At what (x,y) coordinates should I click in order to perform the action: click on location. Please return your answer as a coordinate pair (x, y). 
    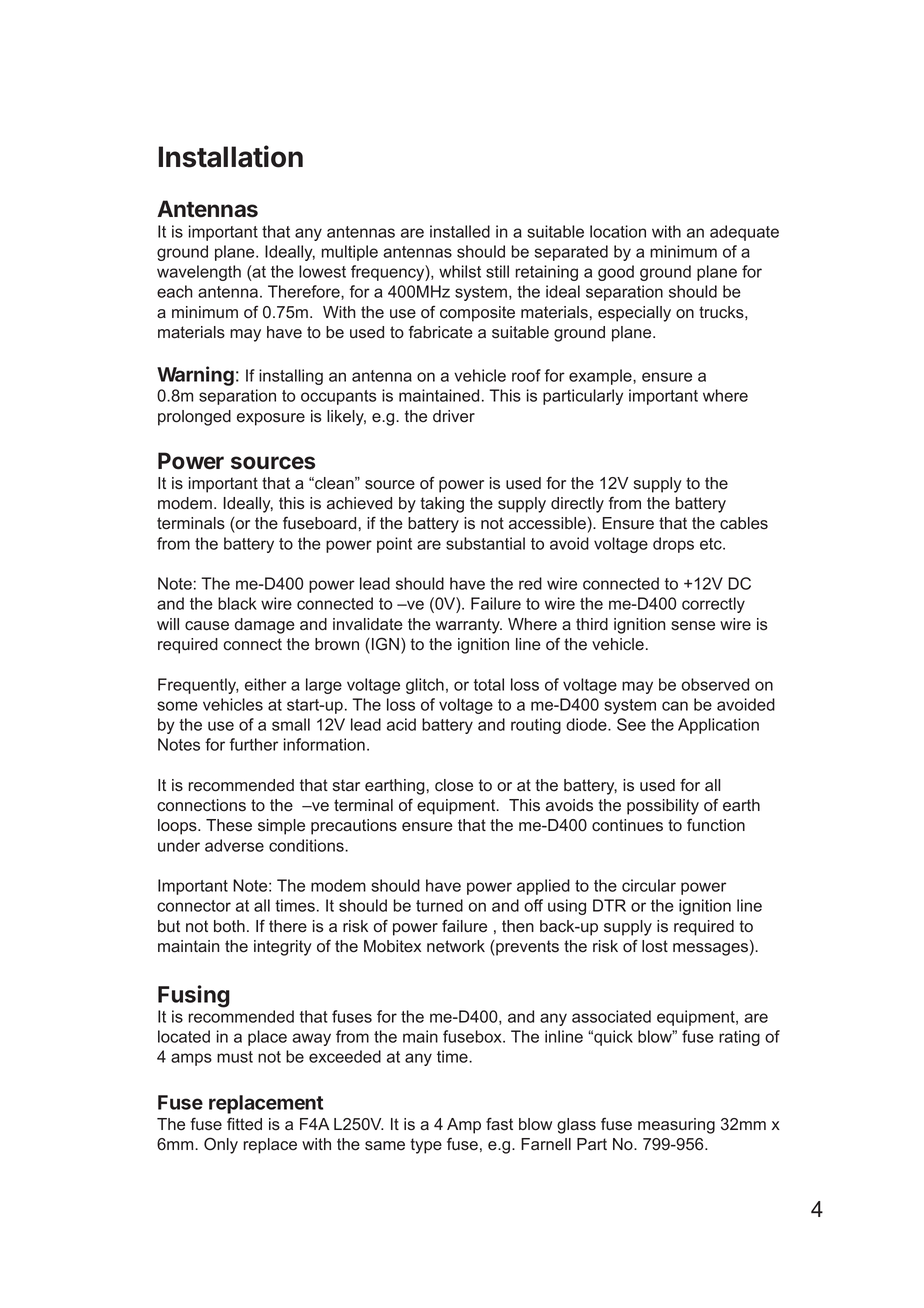
    Looking at the image, I should click on (618, 231).
